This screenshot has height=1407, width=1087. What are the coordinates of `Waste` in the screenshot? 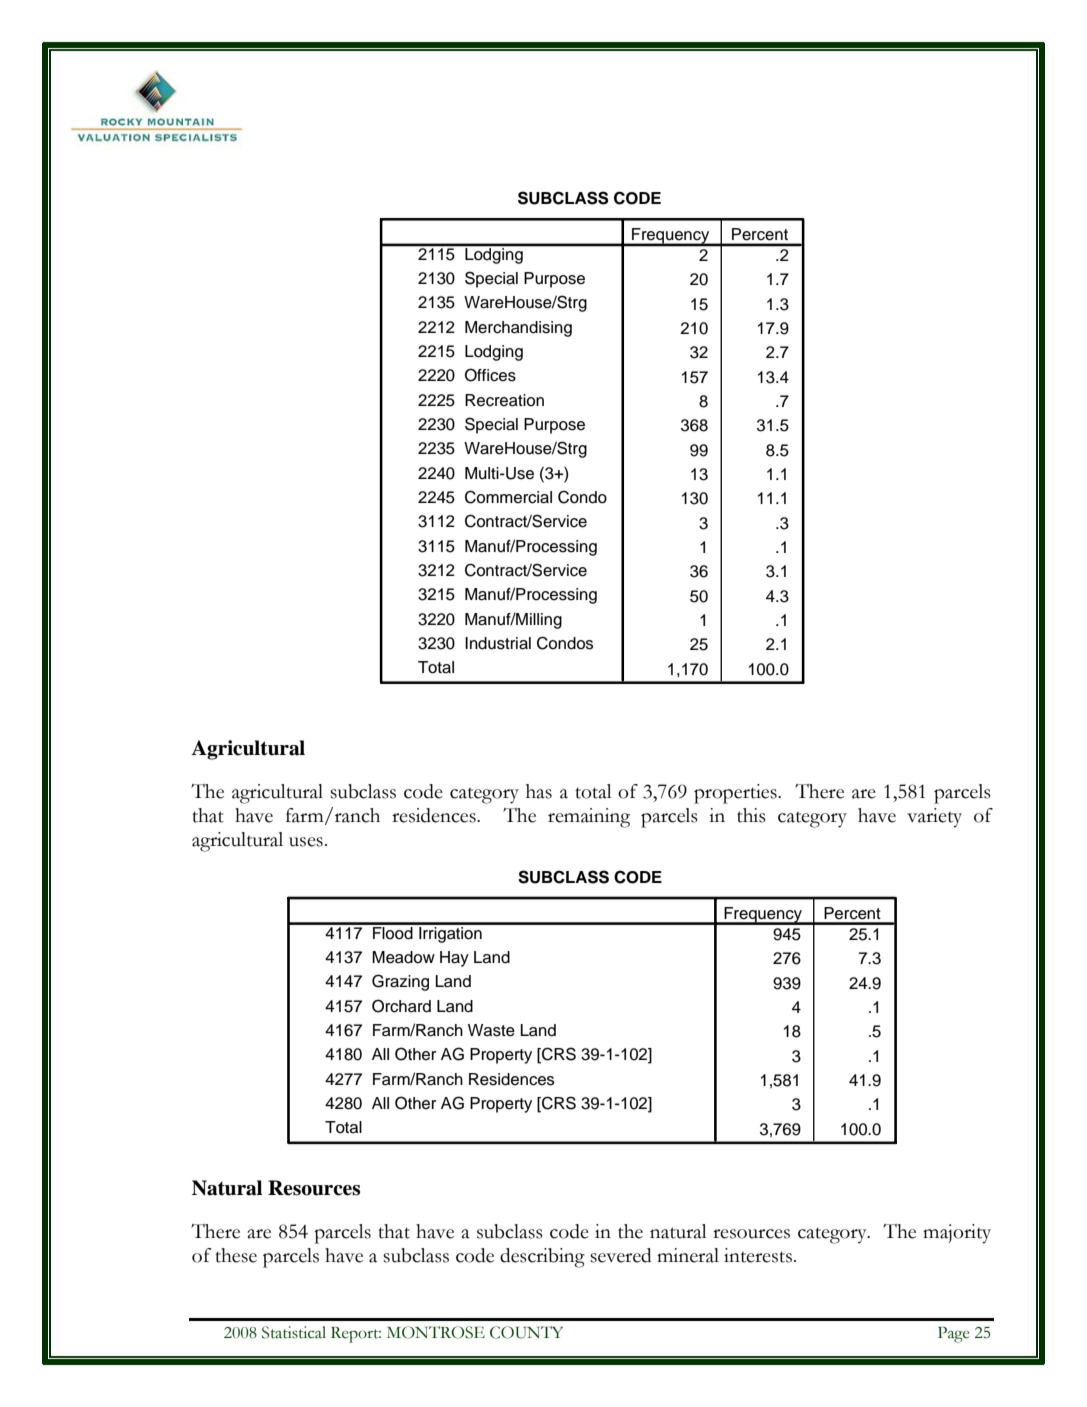 It's located at (491, 1030).
